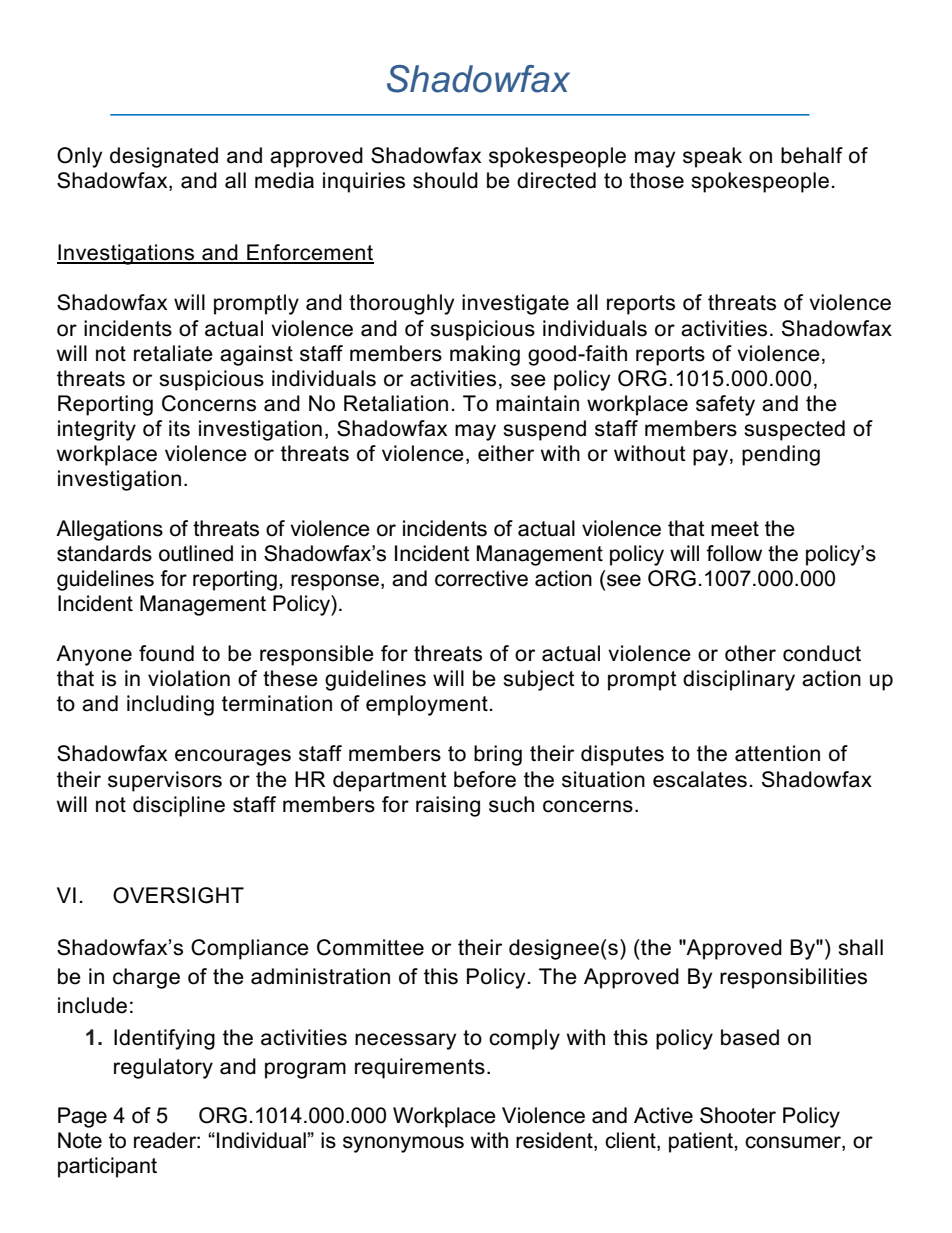 The width and height of the image is (952, 1233). Describe the element at coordinates (750, 653) in the image. I see `other` at that location.
